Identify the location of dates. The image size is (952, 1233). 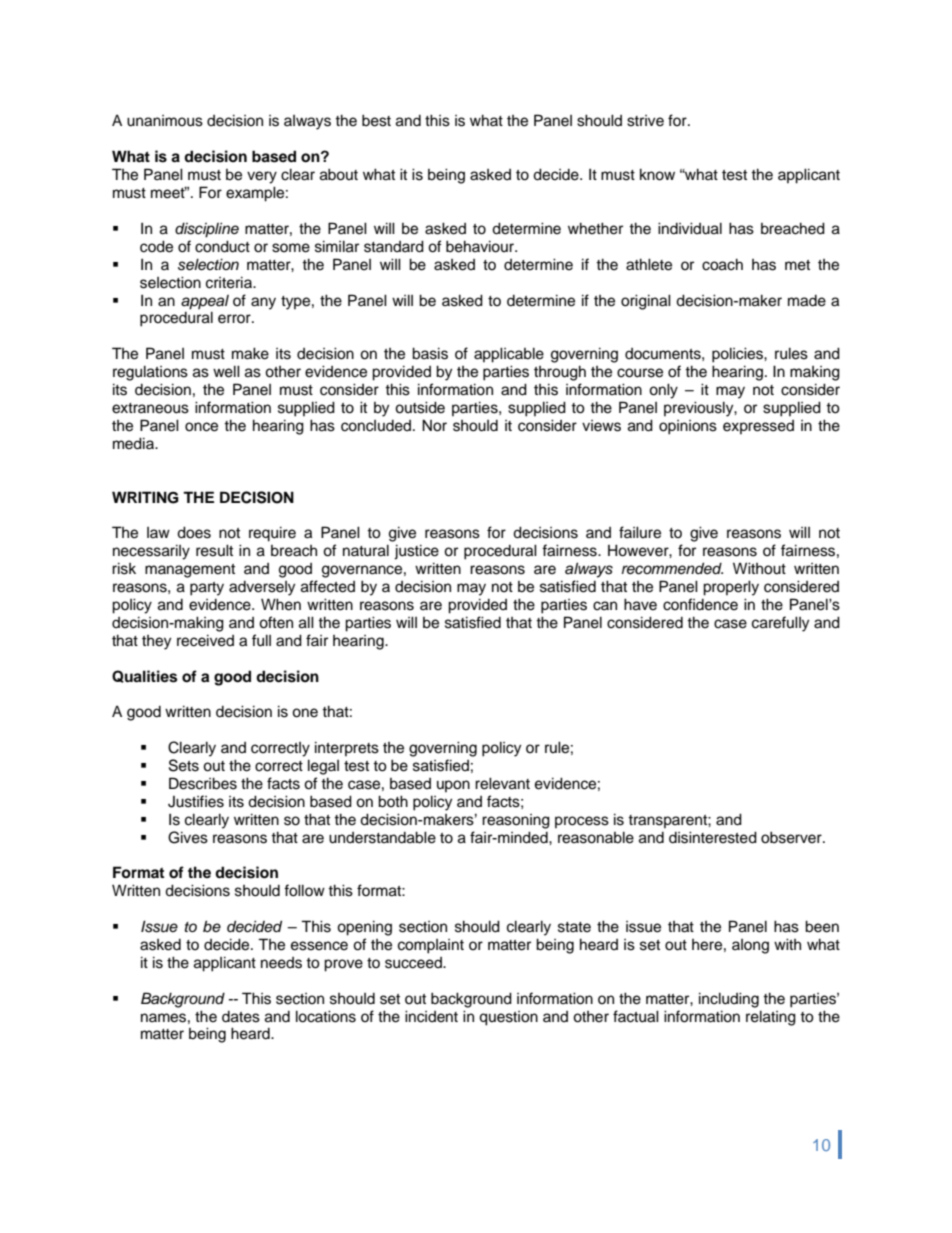
(241, 1017).
